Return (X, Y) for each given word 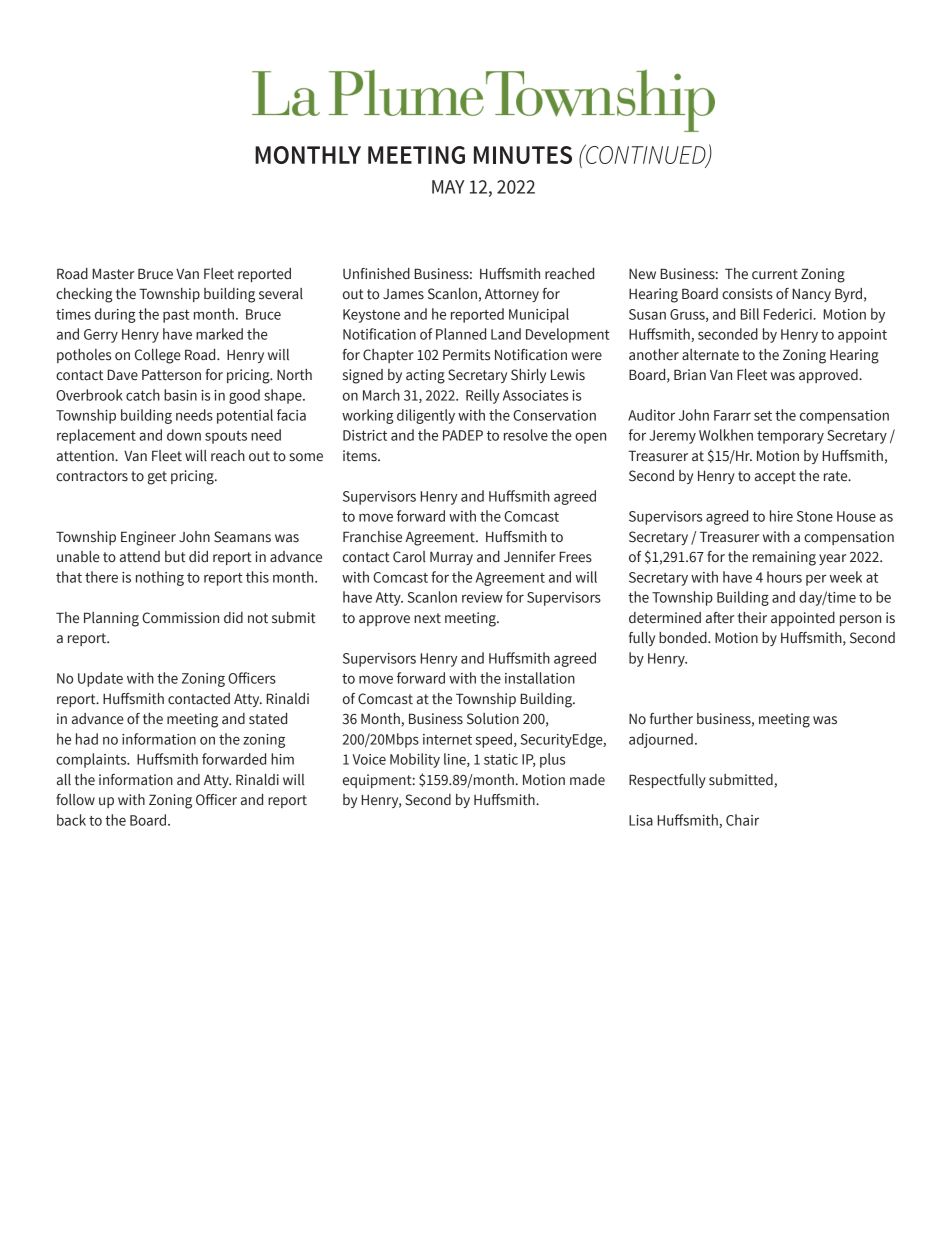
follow (75, 800)
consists (747, 294)
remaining (784, 558)
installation (540, 678)
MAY (448, 187)
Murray (451, 558)
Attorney (512, 295)
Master (113, 274)
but (175, 557)
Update (100, 679)
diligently (426, 416)
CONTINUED (646, 155)
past (176, 316)
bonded (684, 638)
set (763, 416)
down (184, 435)
